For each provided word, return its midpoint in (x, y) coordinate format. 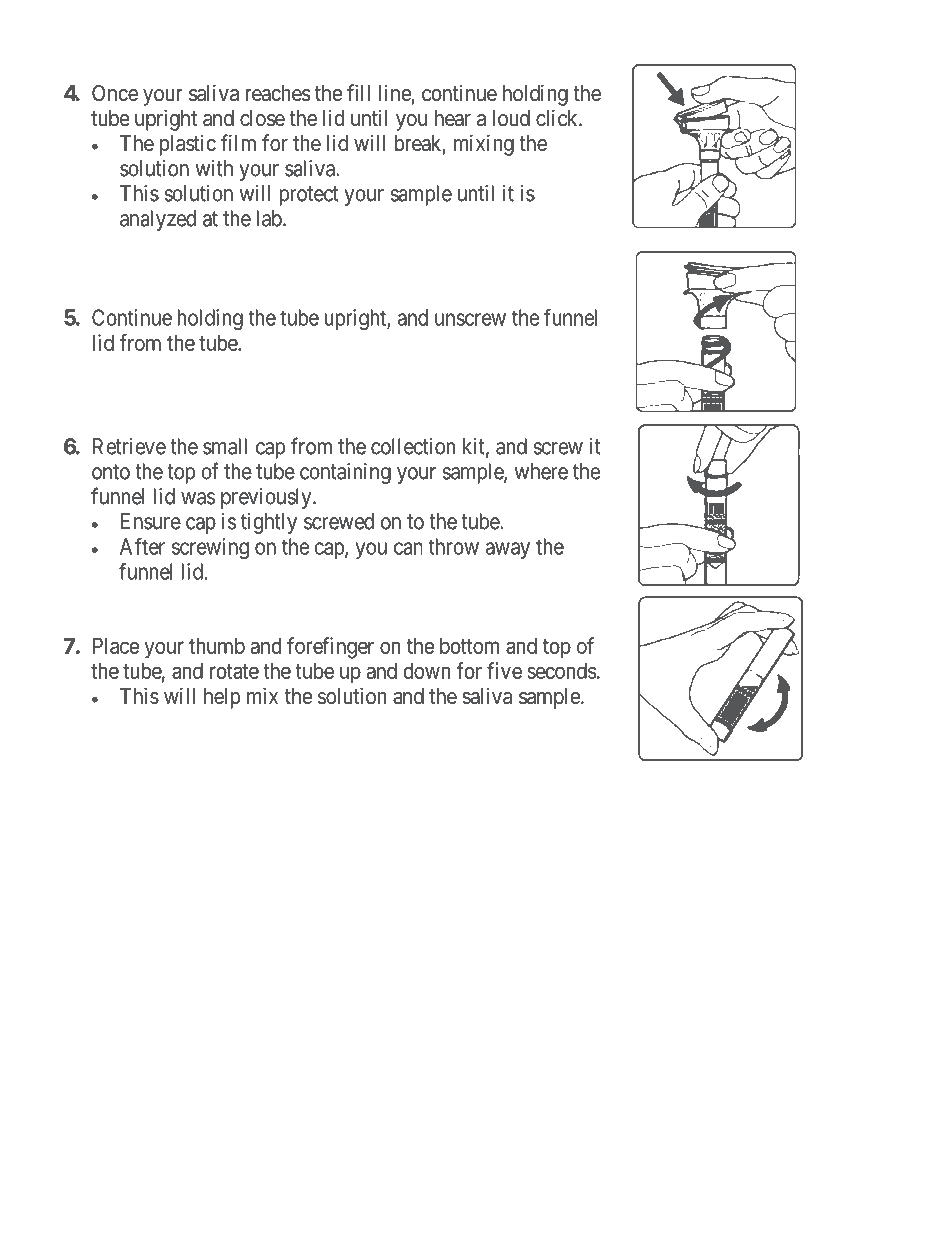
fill (358, 92)
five (504, 670)
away (508, 550)
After (142, 546)
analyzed (158, 220)
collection (413, 446)
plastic (188, 145)
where (541, 471)
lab (269, 218)
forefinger (330, 648)
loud (511, 118)
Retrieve (129, 446)
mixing (484, 145)
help (222, 698)
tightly (269, 523)
